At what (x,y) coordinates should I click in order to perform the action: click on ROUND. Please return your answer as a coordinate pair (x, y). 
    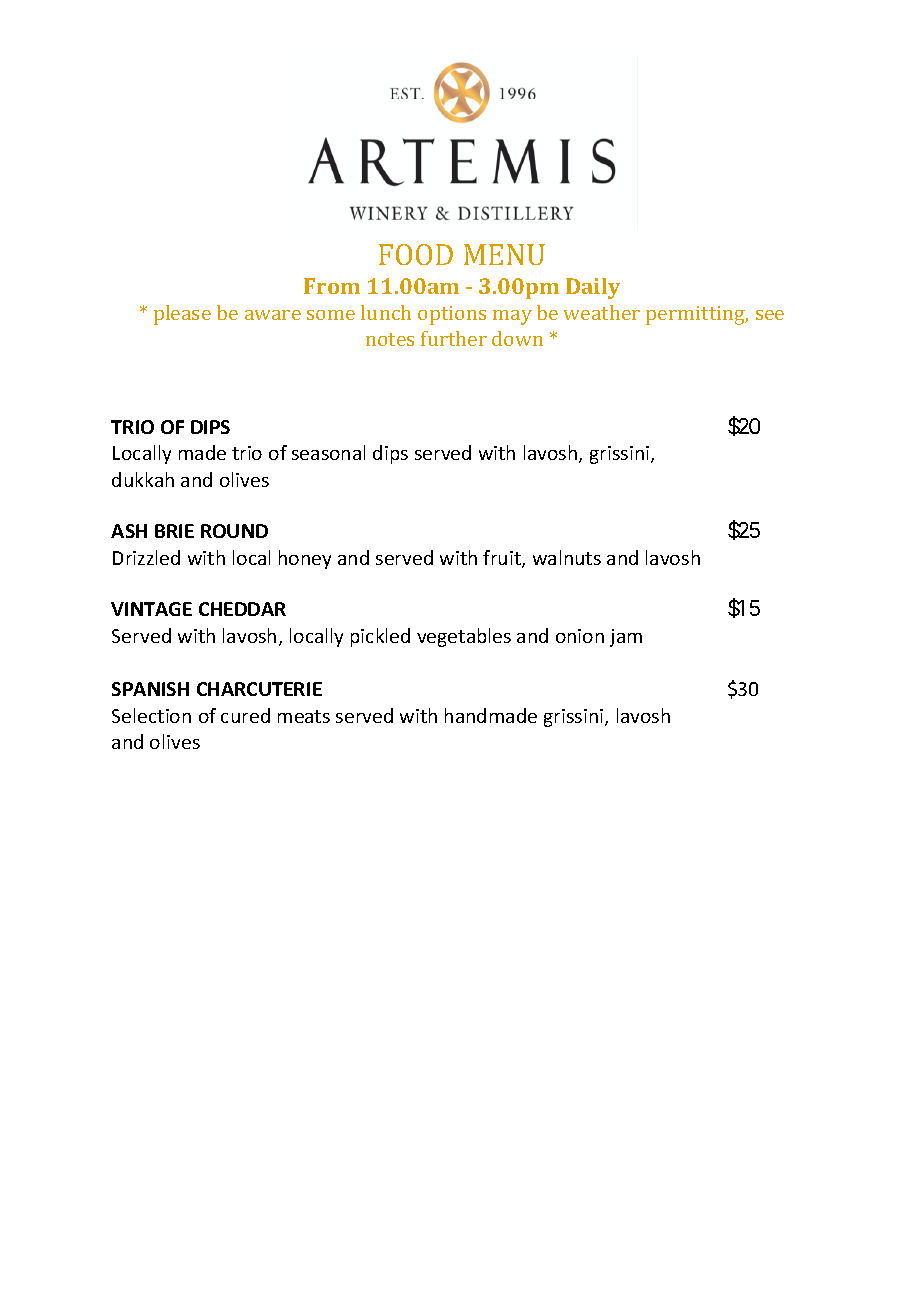
    Looking at the image, I should click on (234, 531).
